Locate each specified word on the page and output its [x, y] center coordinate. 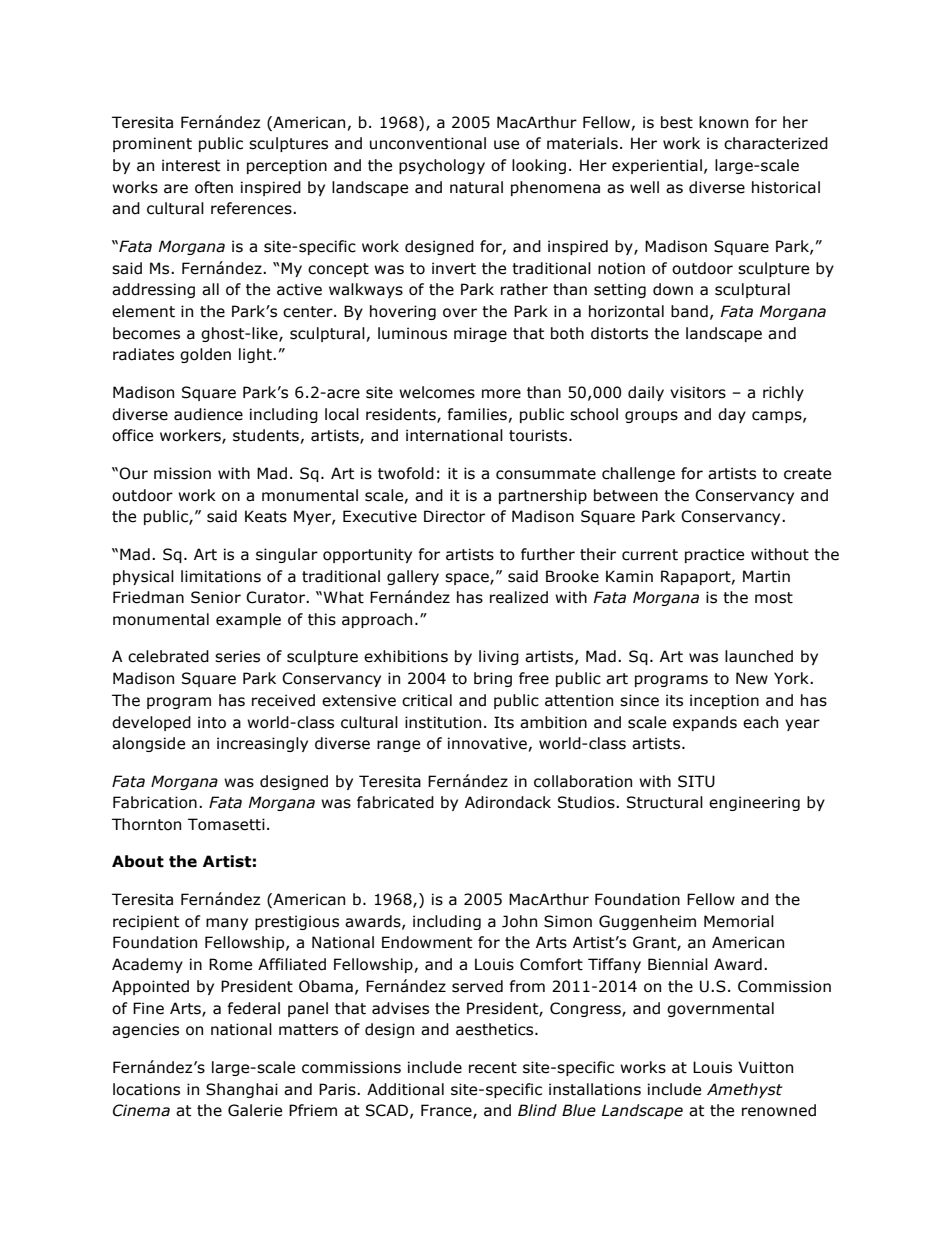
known [723, 122]
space [468, 579]
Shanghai [242, 1090]
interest [191, 165]
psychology [442, 166]
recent [493, 1068]
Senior [216, 597]
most [774, 598]
